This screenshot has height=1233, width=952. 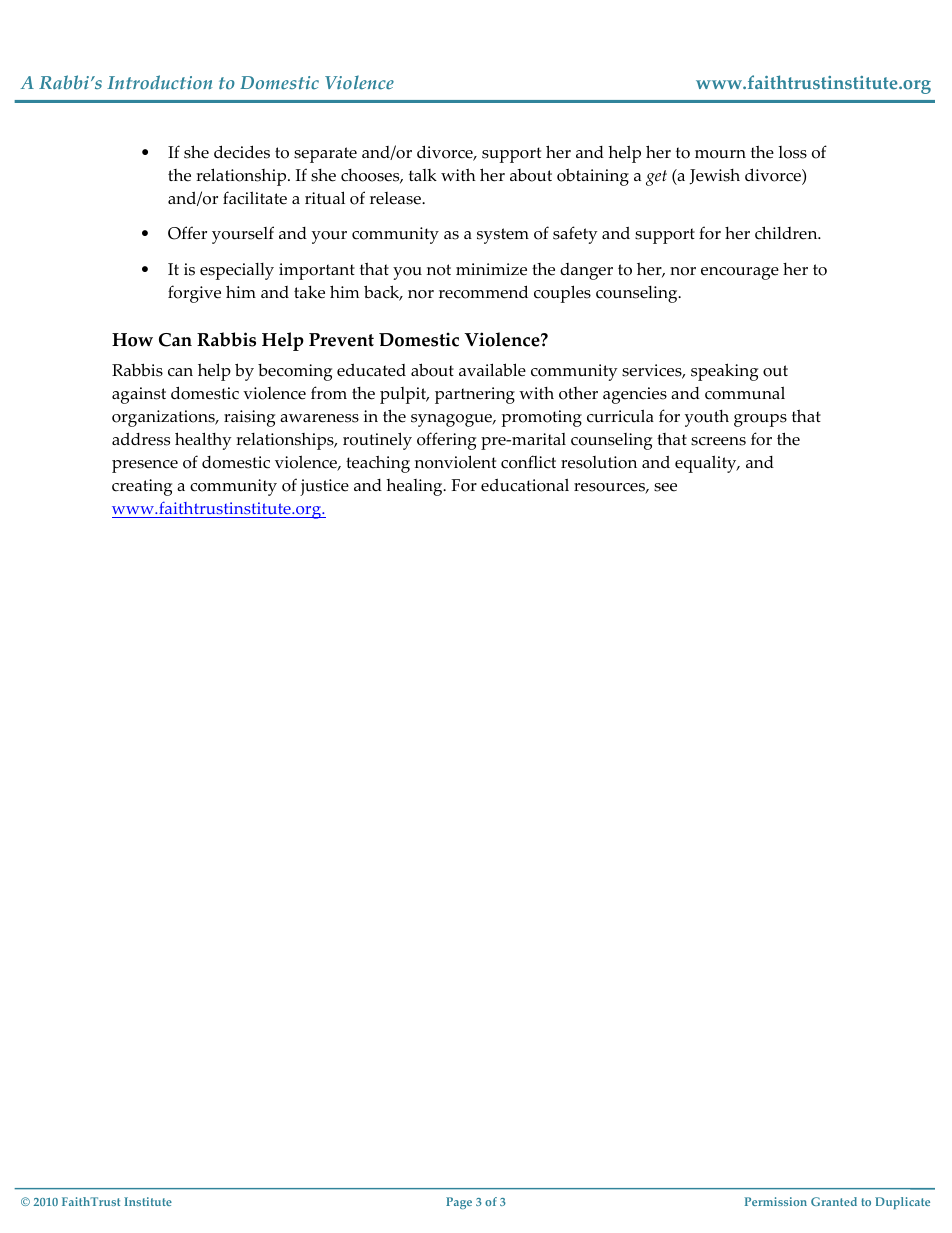 What do you see at coordinates (740, 273) in the screenshot?
I see `encourage` at bounding box center [740, 273].
